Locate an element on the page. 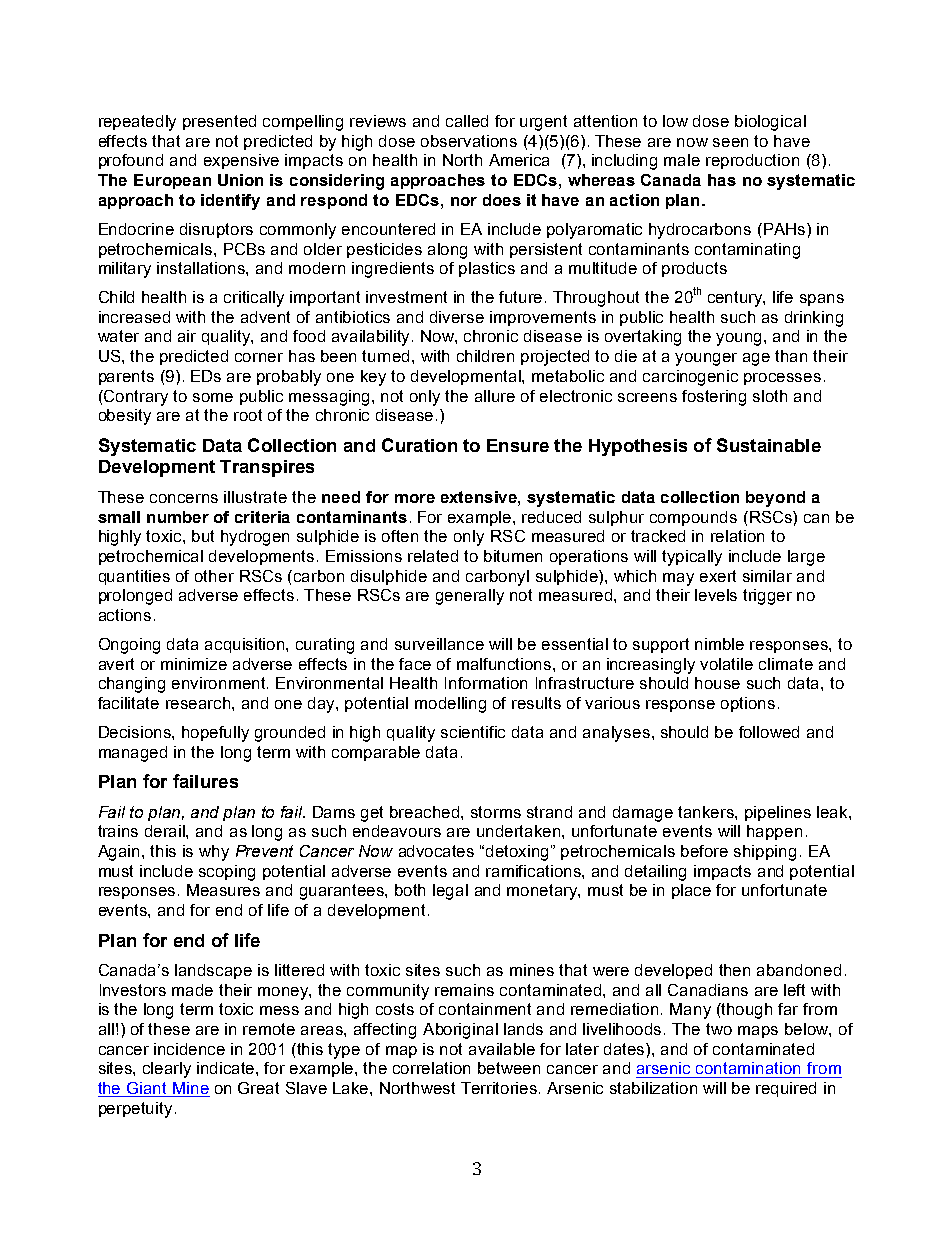 This document has height=1233, width=952. observations is located at coordinates (469, 141).
